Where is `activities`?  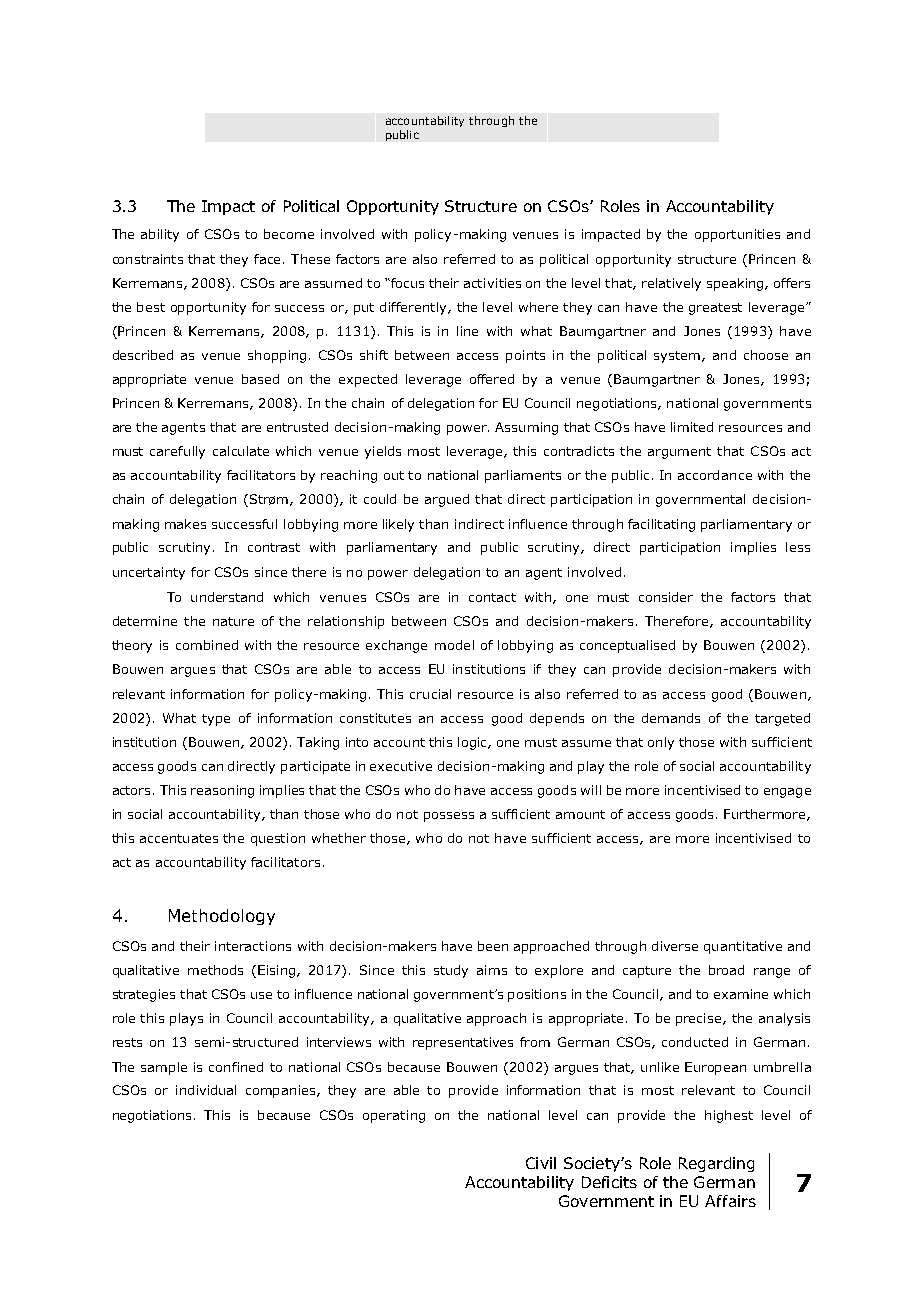
activities is located at coordinates (492, 283).
